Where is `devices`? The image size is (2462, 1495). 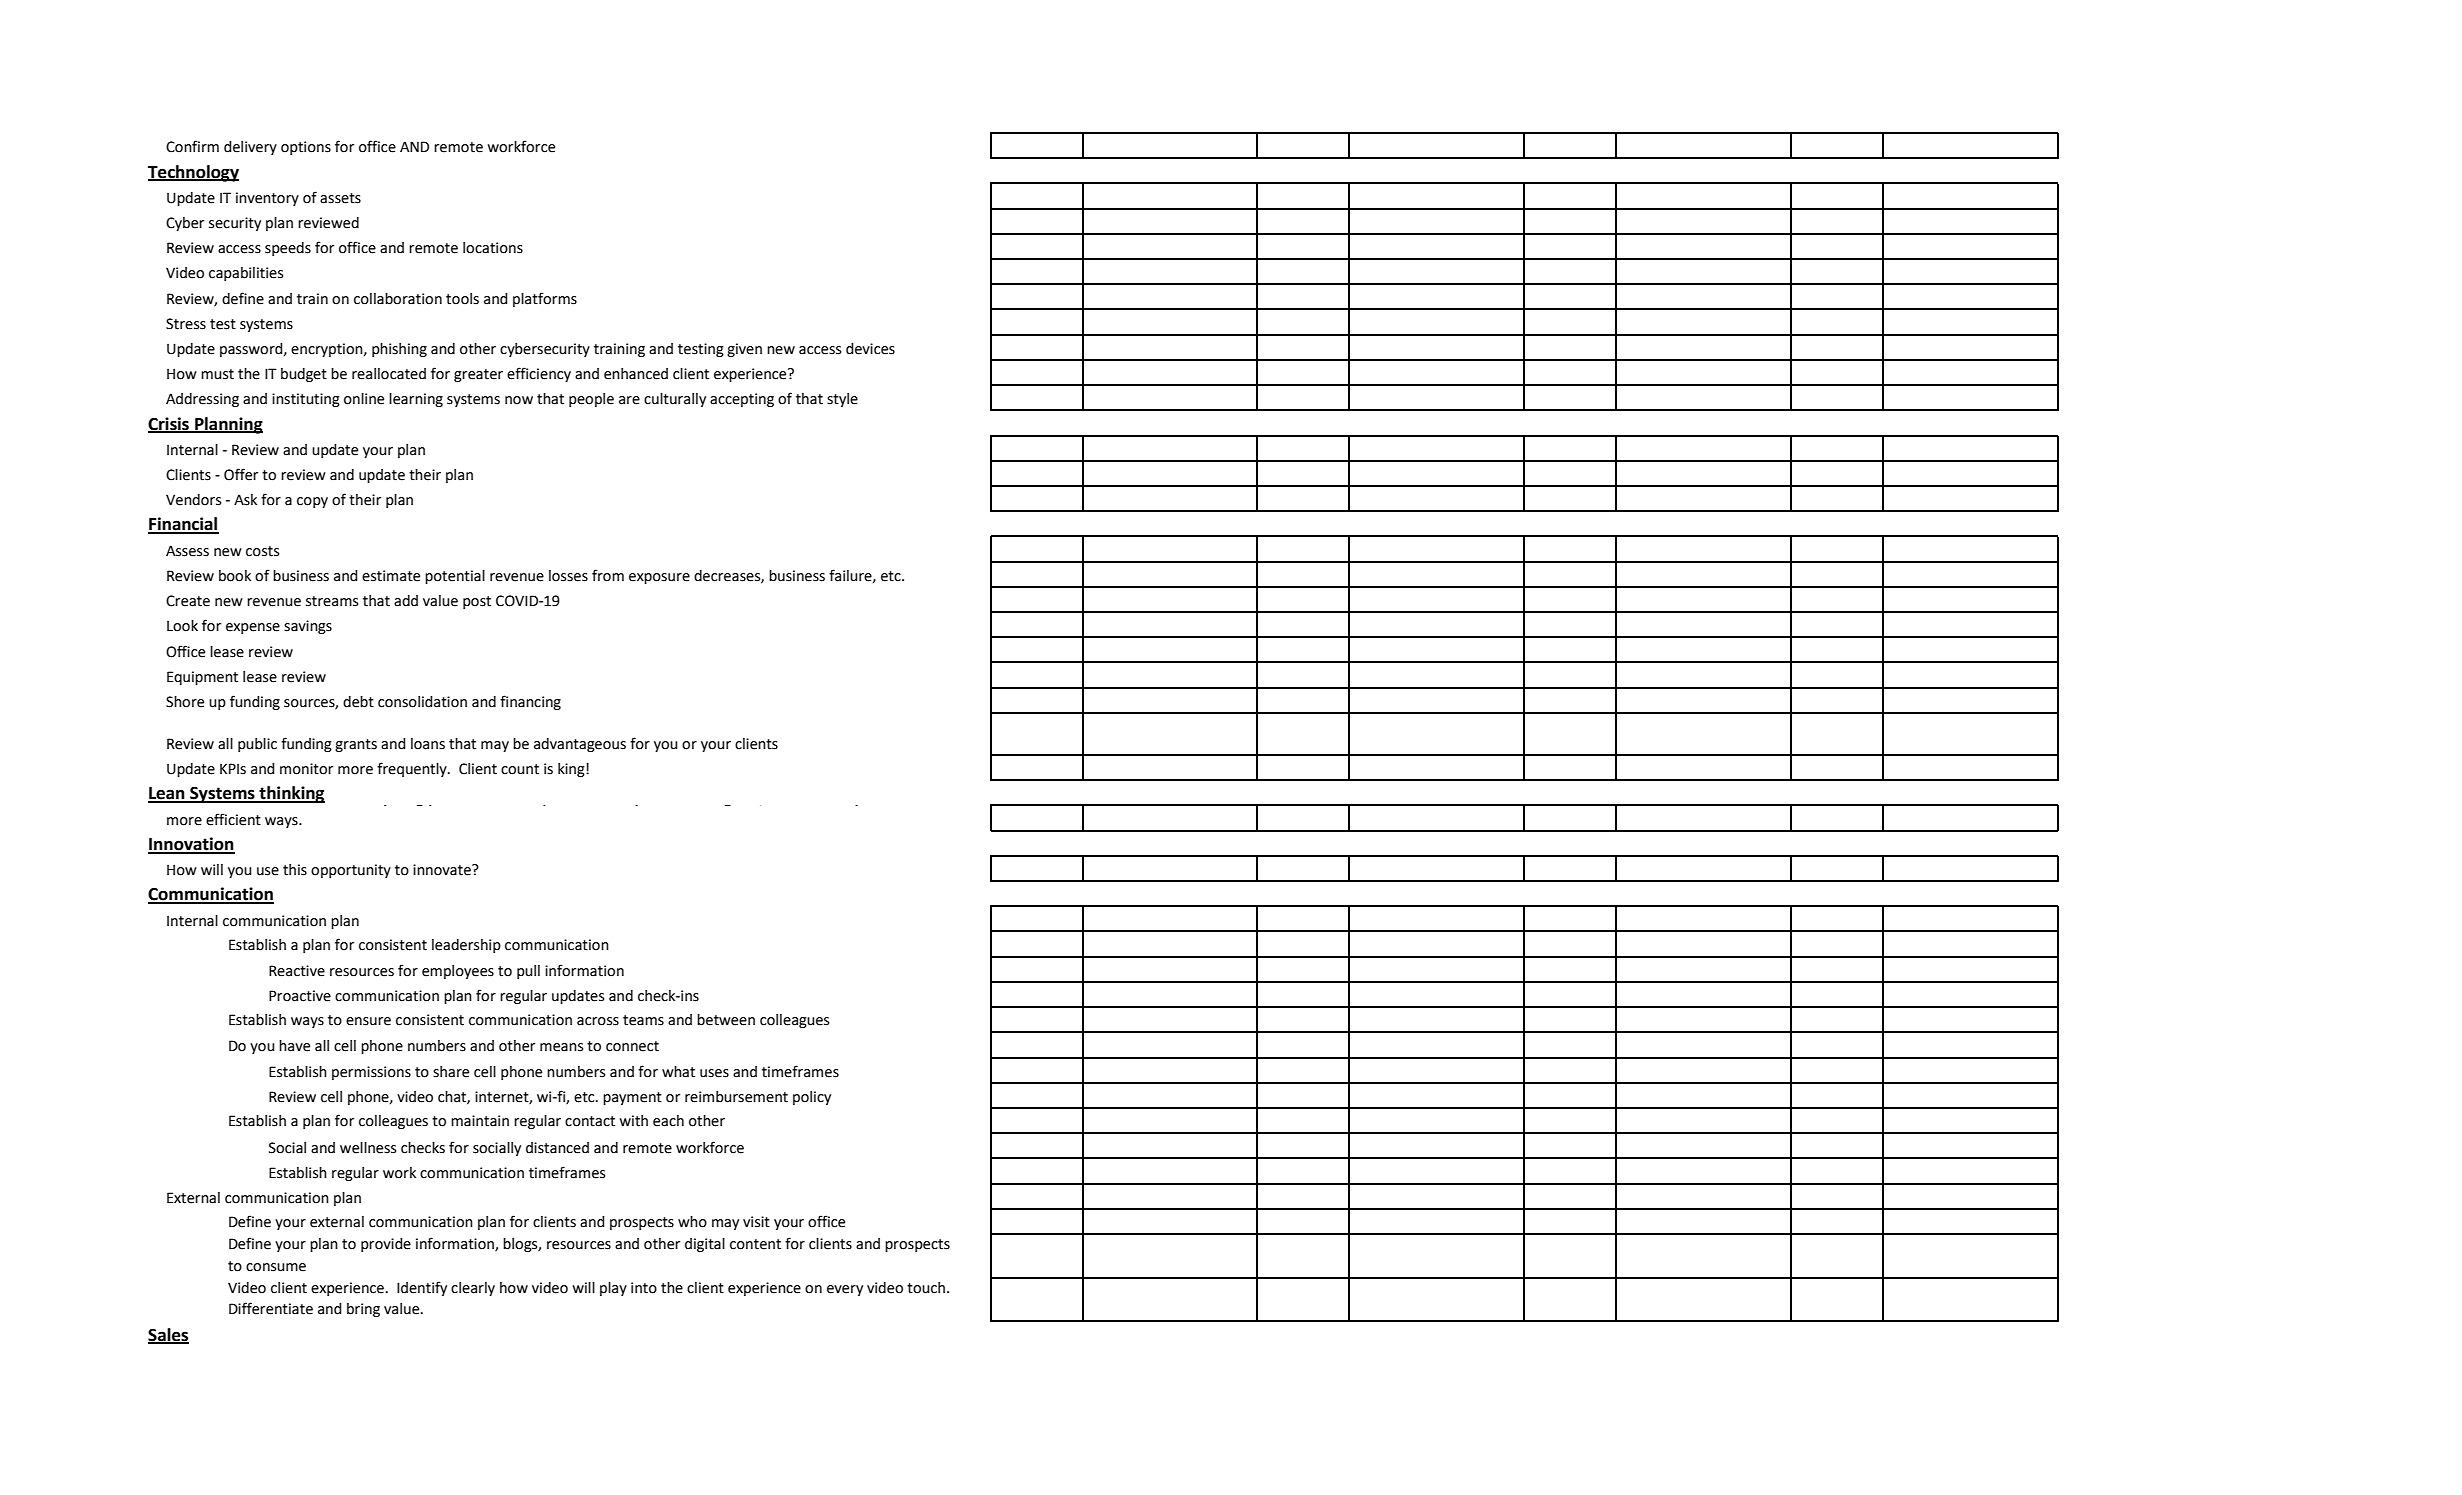 devices is located at coordinates (870, 349).
